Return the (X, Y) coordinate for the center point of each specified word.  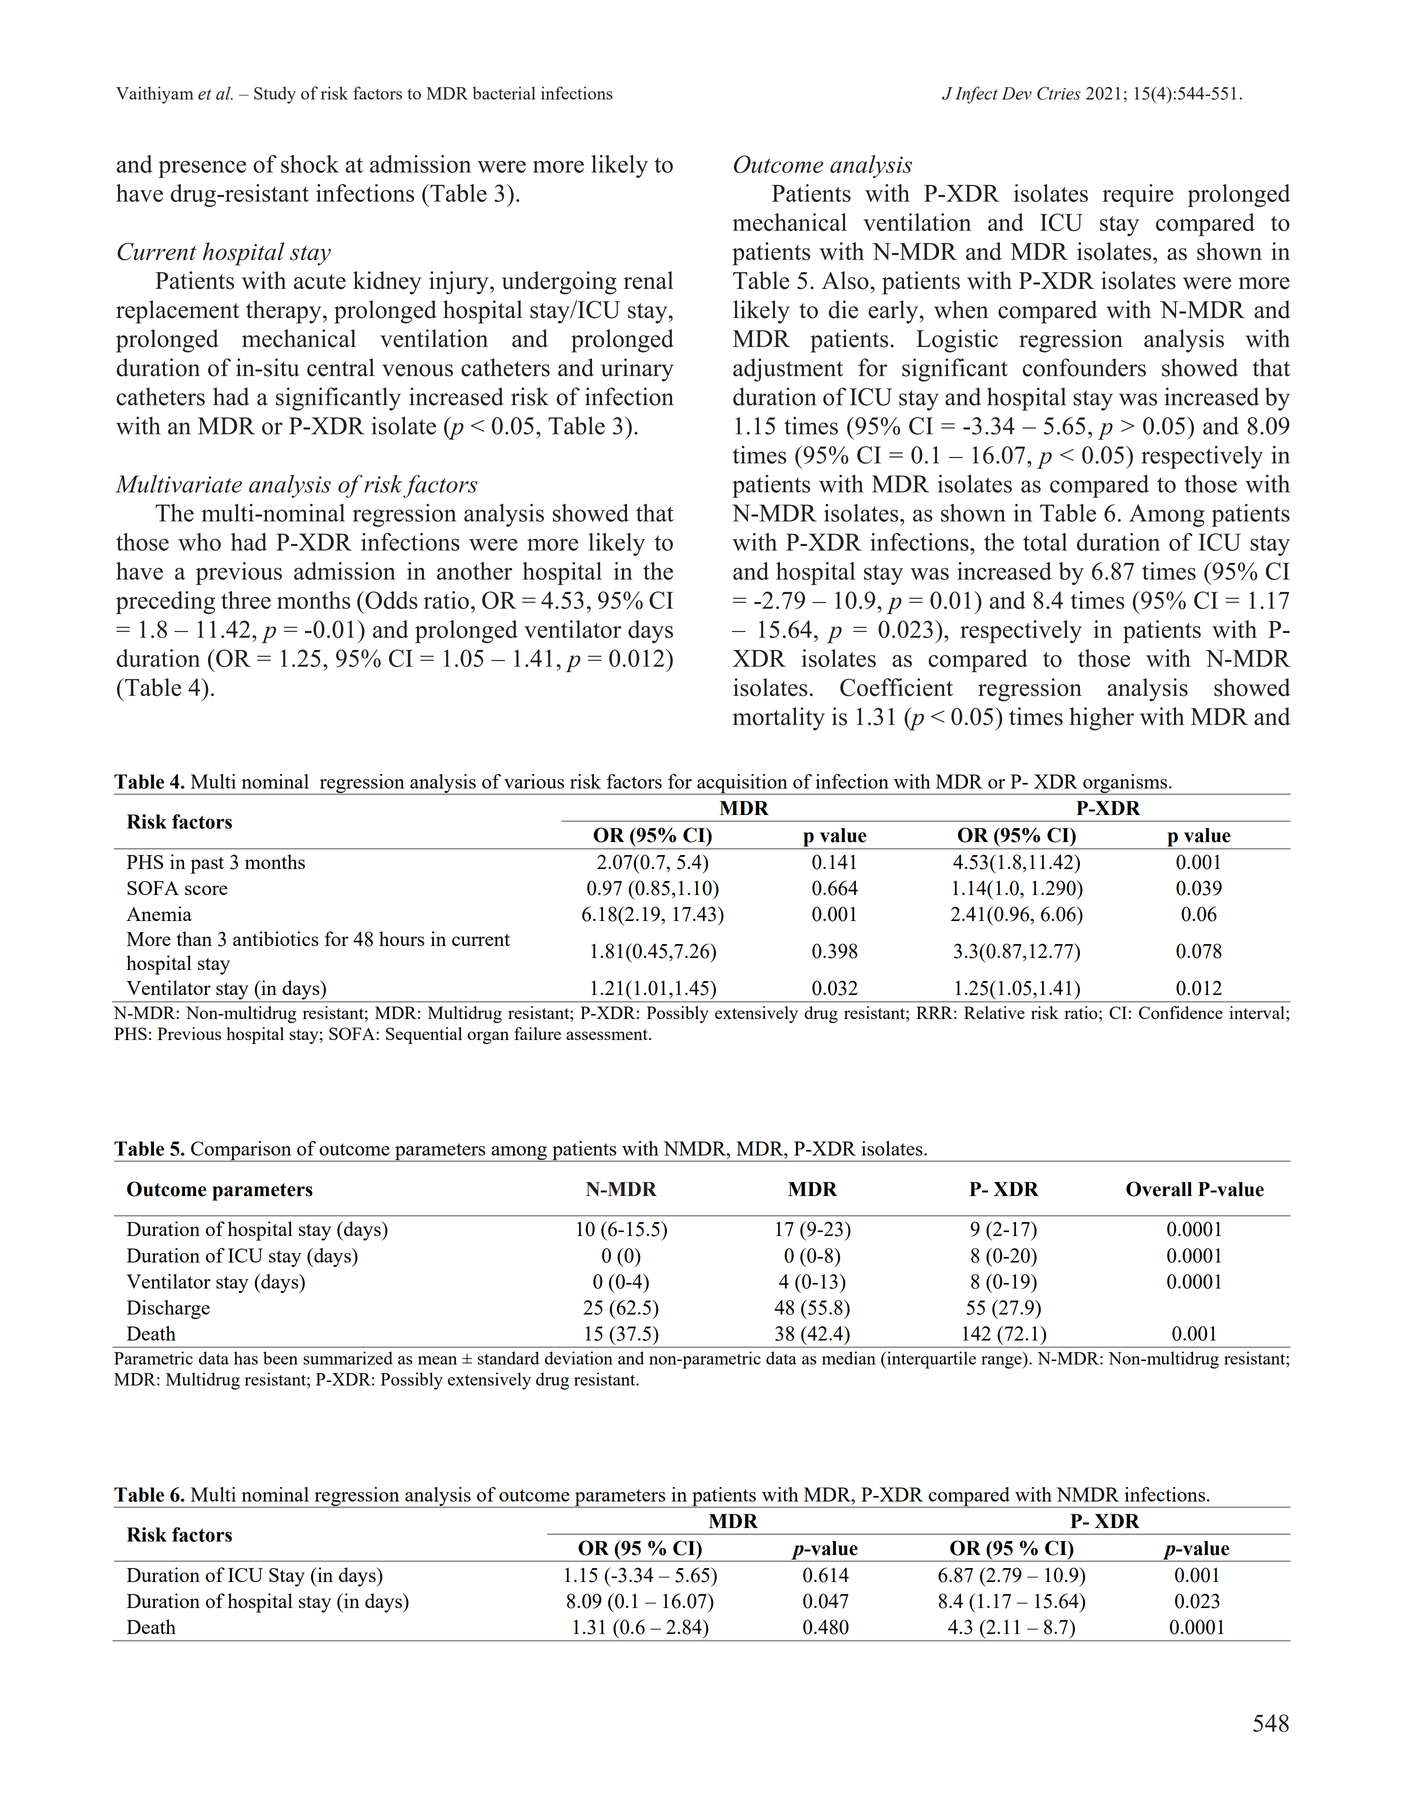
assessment (608, 1034)
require (1138, 195)
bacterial (504, 93)
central (341, 367)
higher (1102, 719)
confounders (1084, 367)
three (246, 600)
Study (275, 95)
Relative (994, 1012)
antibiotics (275, 938)
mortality (779, 719)
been (280, 1358)
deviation (579, 1358)
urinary (637, 370)
